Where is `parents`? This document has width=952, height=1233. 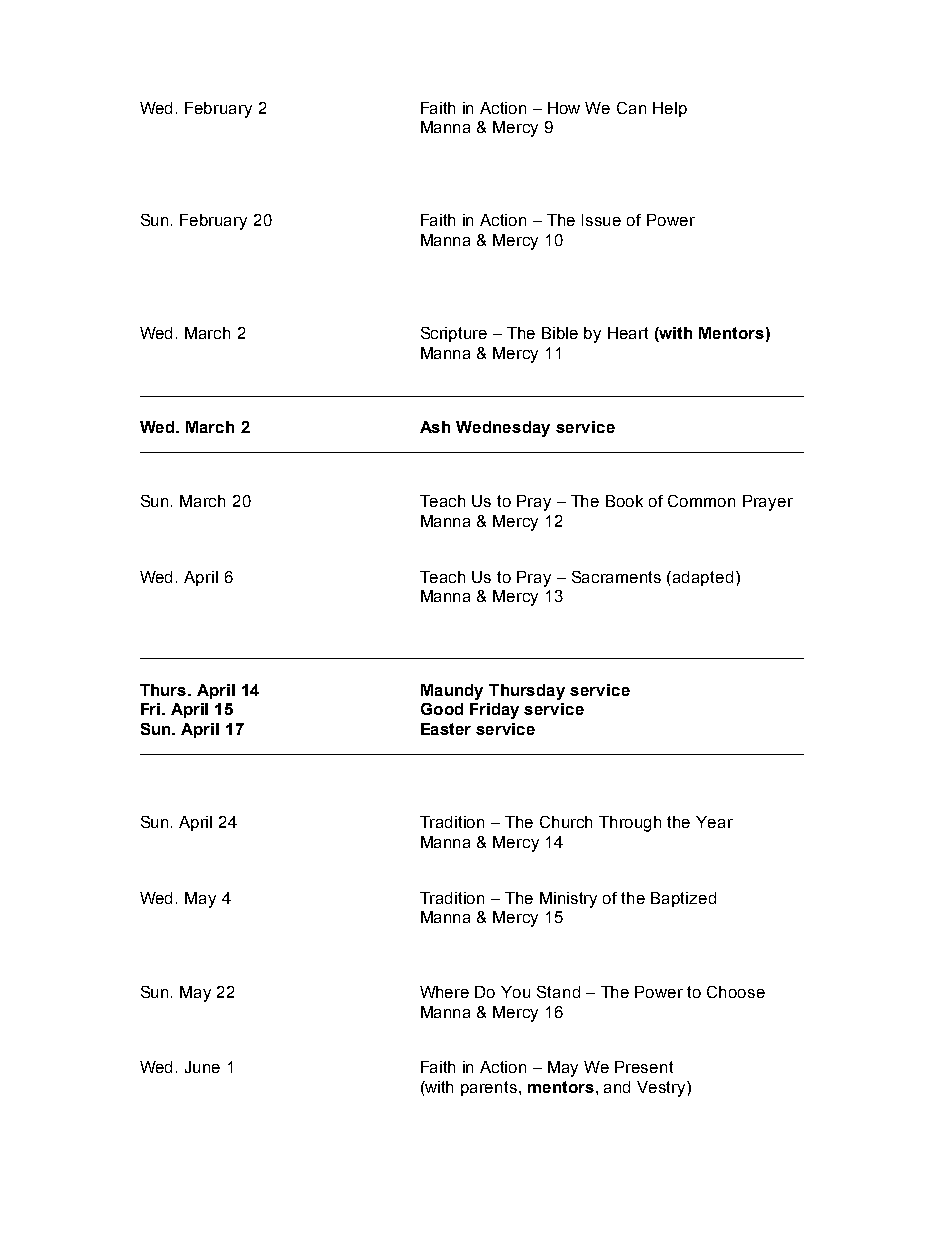 parents is located at coordinates (489, 1088).
